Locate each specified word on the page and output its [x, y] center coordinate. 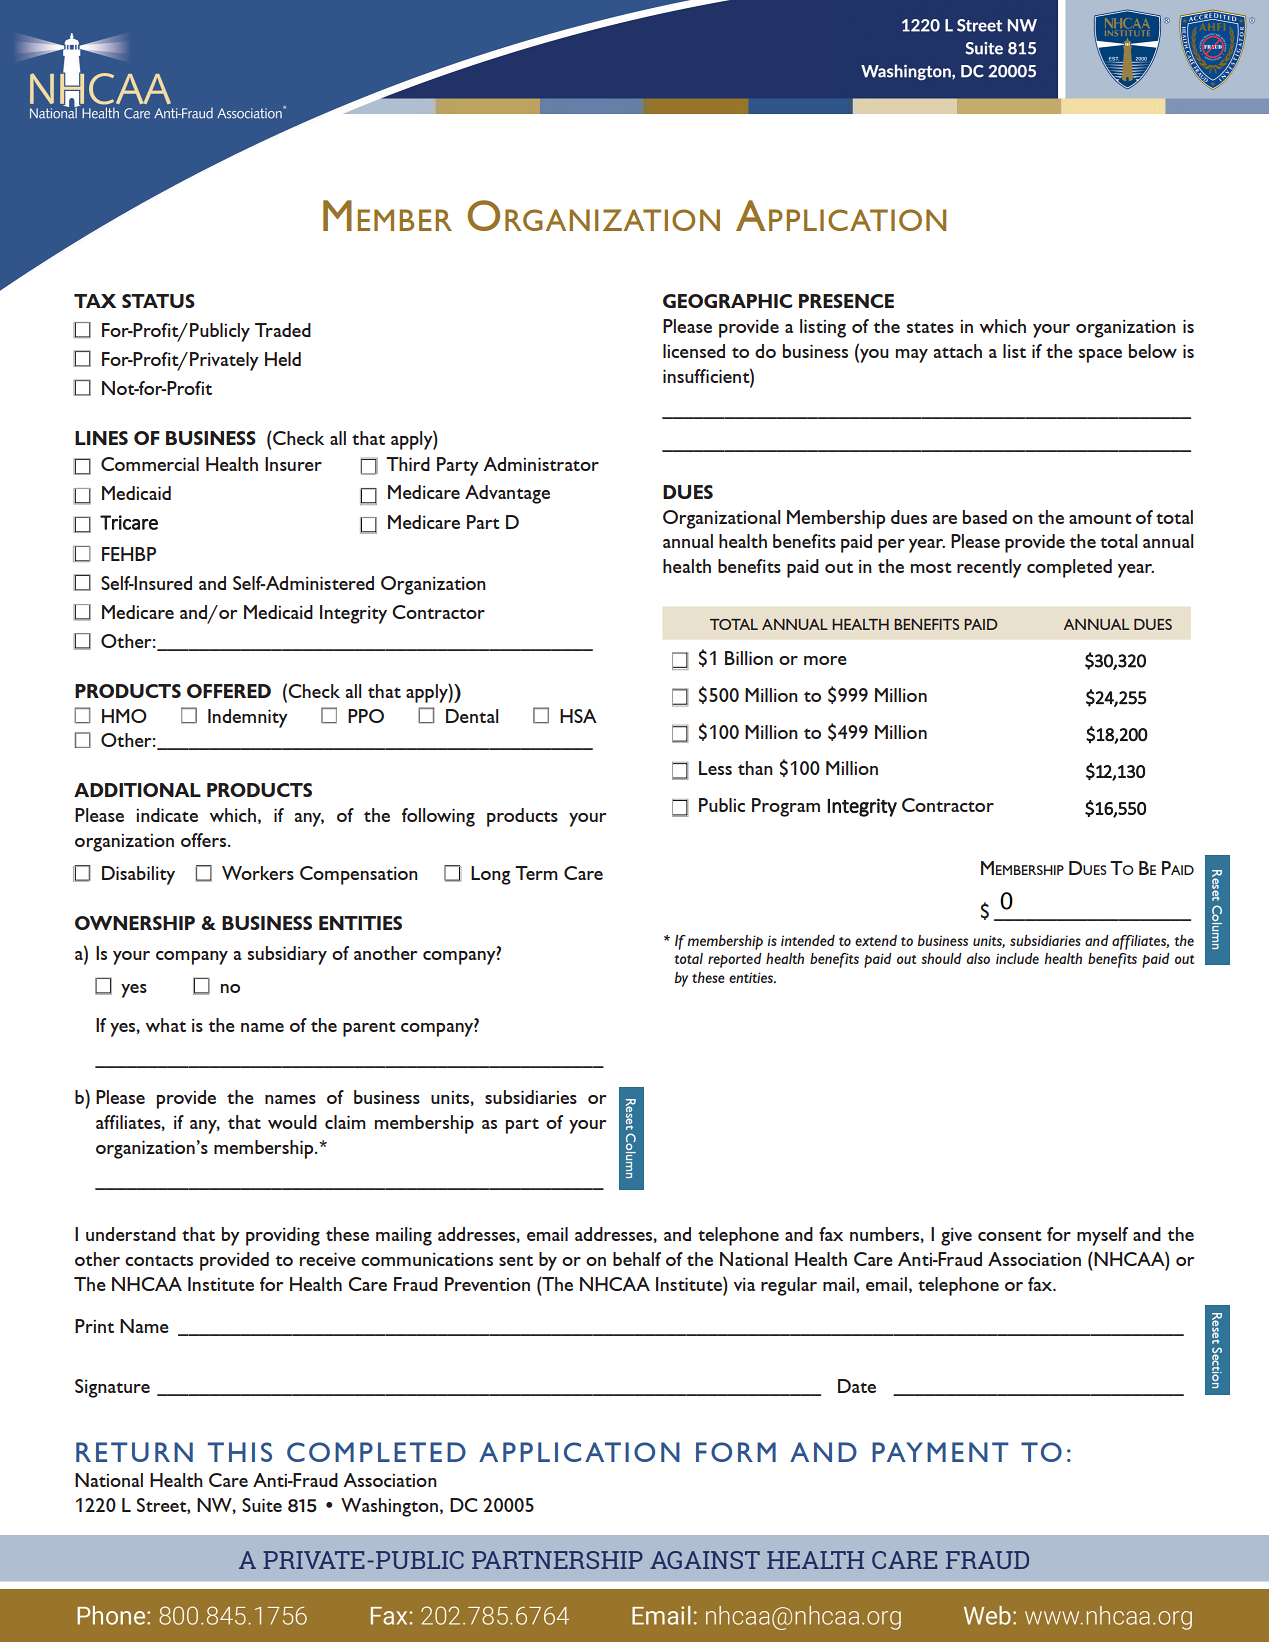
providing [283, 1236]
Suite [262, 1505]
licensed [694, 351]
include [1017, 958]
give [956, 1237]
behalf [637, 1259]
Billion [749, 658]
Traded [283, 330]
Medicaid [278, 612]
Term [536, 873]
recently [989, 568]
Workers [258, 873]
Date [857, 1386]
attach [957, 351]
